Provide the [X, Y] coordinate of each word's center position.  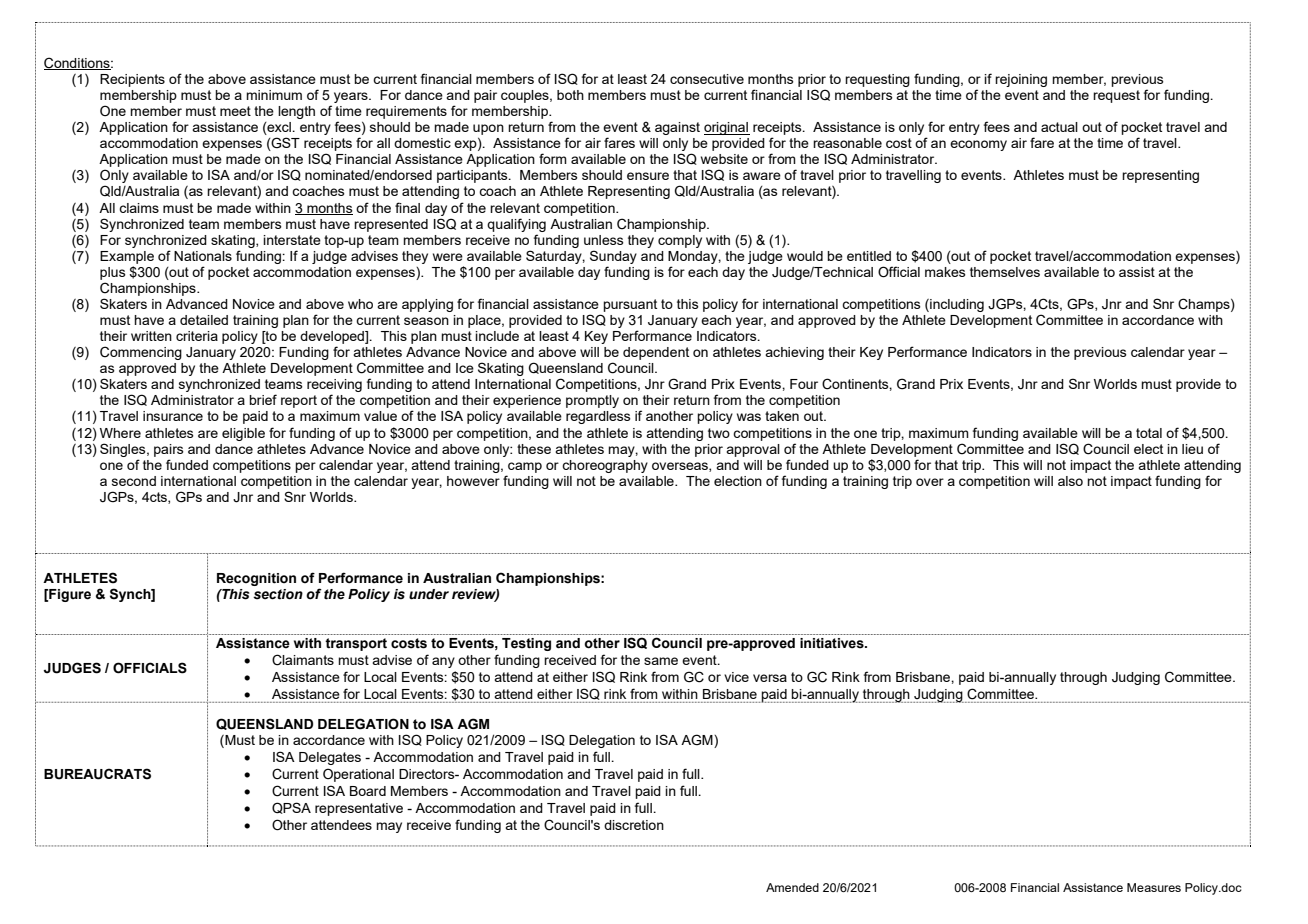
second [134, 481]
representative [359, 809]
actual [1059, 127]
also [1070, 481]
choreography [605, 466]
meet [235, 111]
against [677, 128]
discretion [634, 825]
